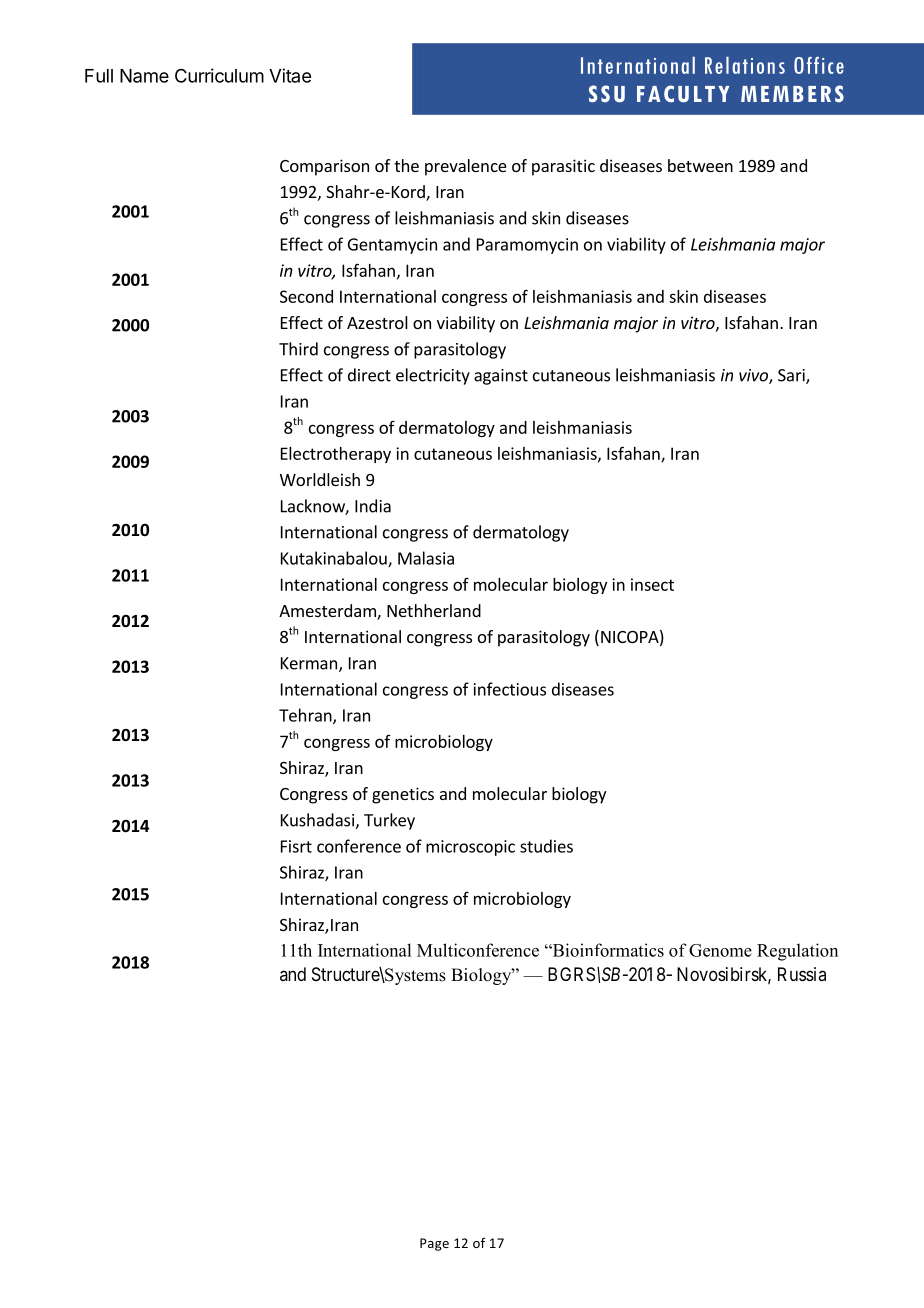 This screenshot has width=924, height=1308. I want to click on Tehran, so click(306, 716).
